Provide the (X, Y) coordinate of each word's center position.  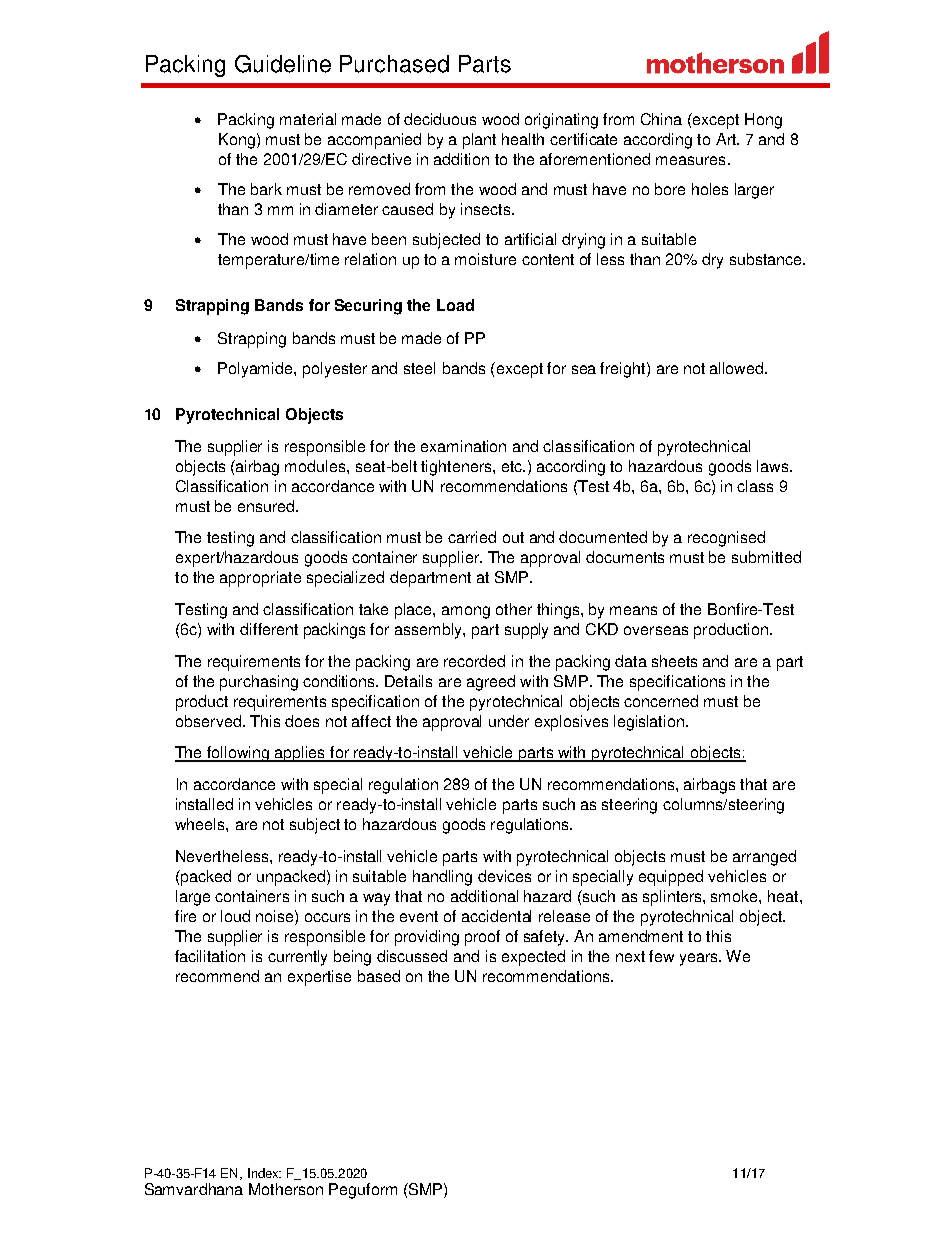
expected (533, 958)
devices (504, 876)
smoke (735, 896)
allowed (738, 368)
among (466, 612)
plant (479, 141)
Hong (763, 121)
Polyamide (256, 370)
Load (455, 305)
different (269, 629)
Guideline (283, 64)
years (700, 959)
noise (276, 916)
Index (264, 1173)
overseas (656, 630)
